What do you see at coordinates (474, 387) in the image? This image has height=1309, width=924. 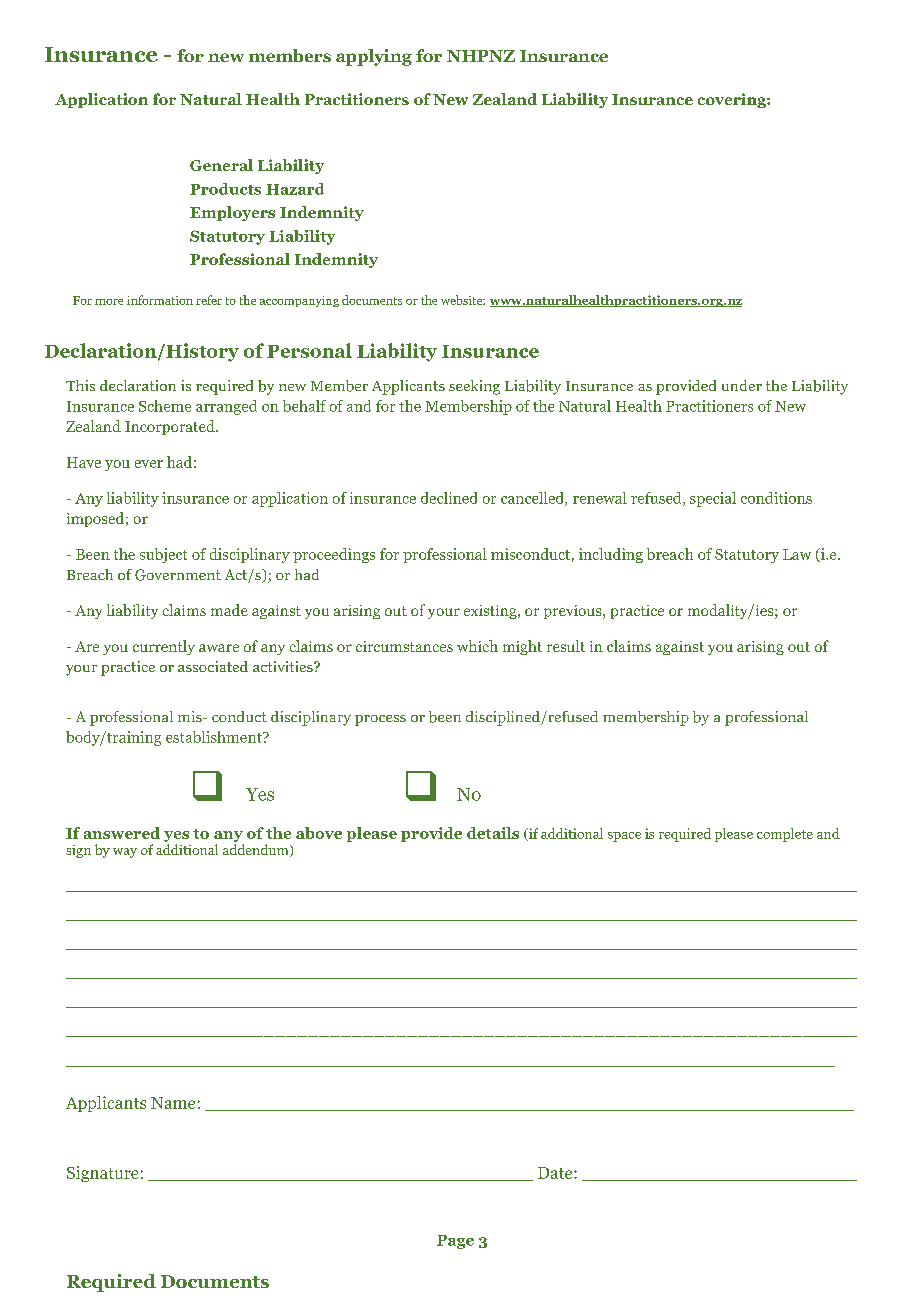 I see `seeking` at bounding box center [474, 387].
